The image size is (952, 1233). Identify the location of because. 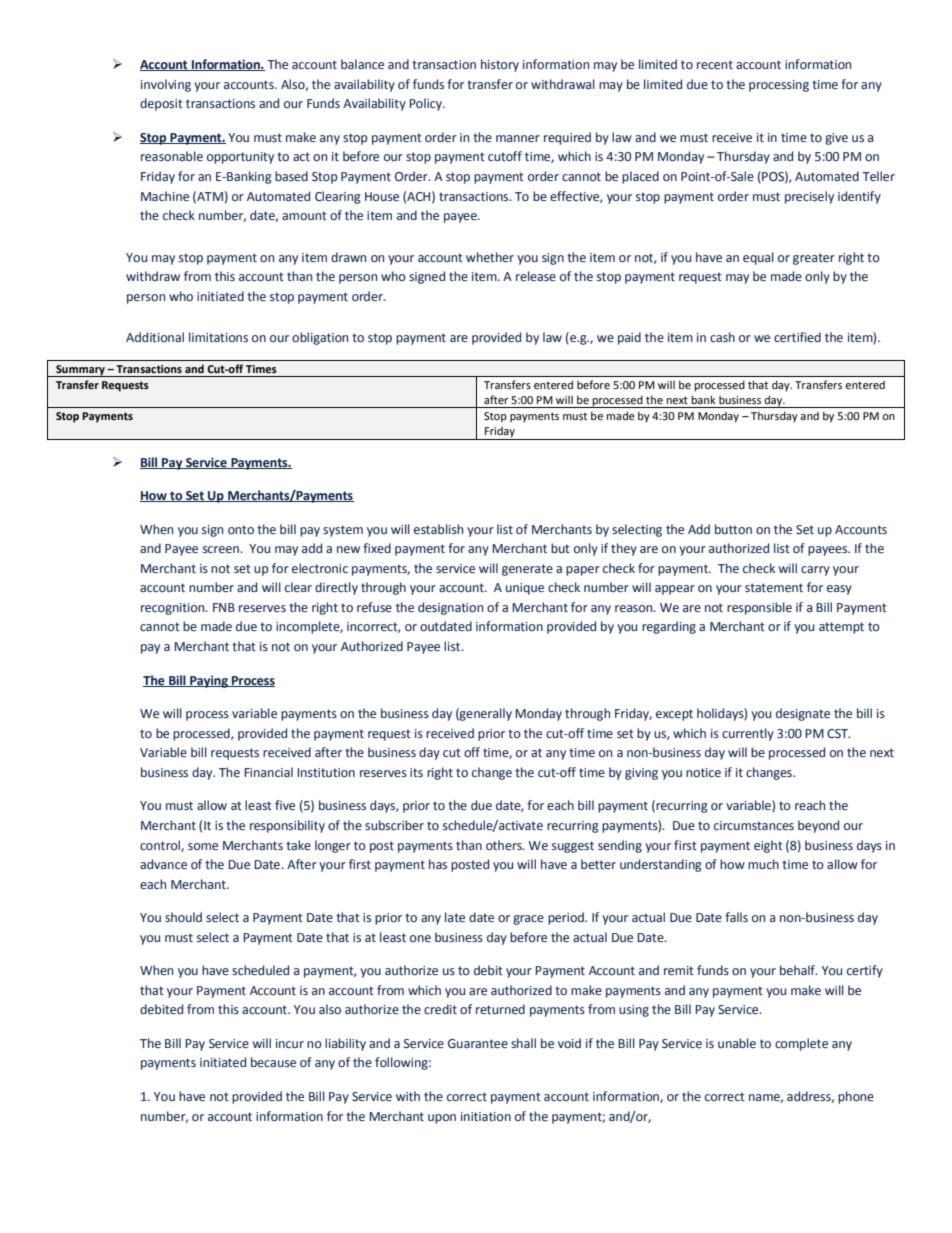
(273, 1062).
